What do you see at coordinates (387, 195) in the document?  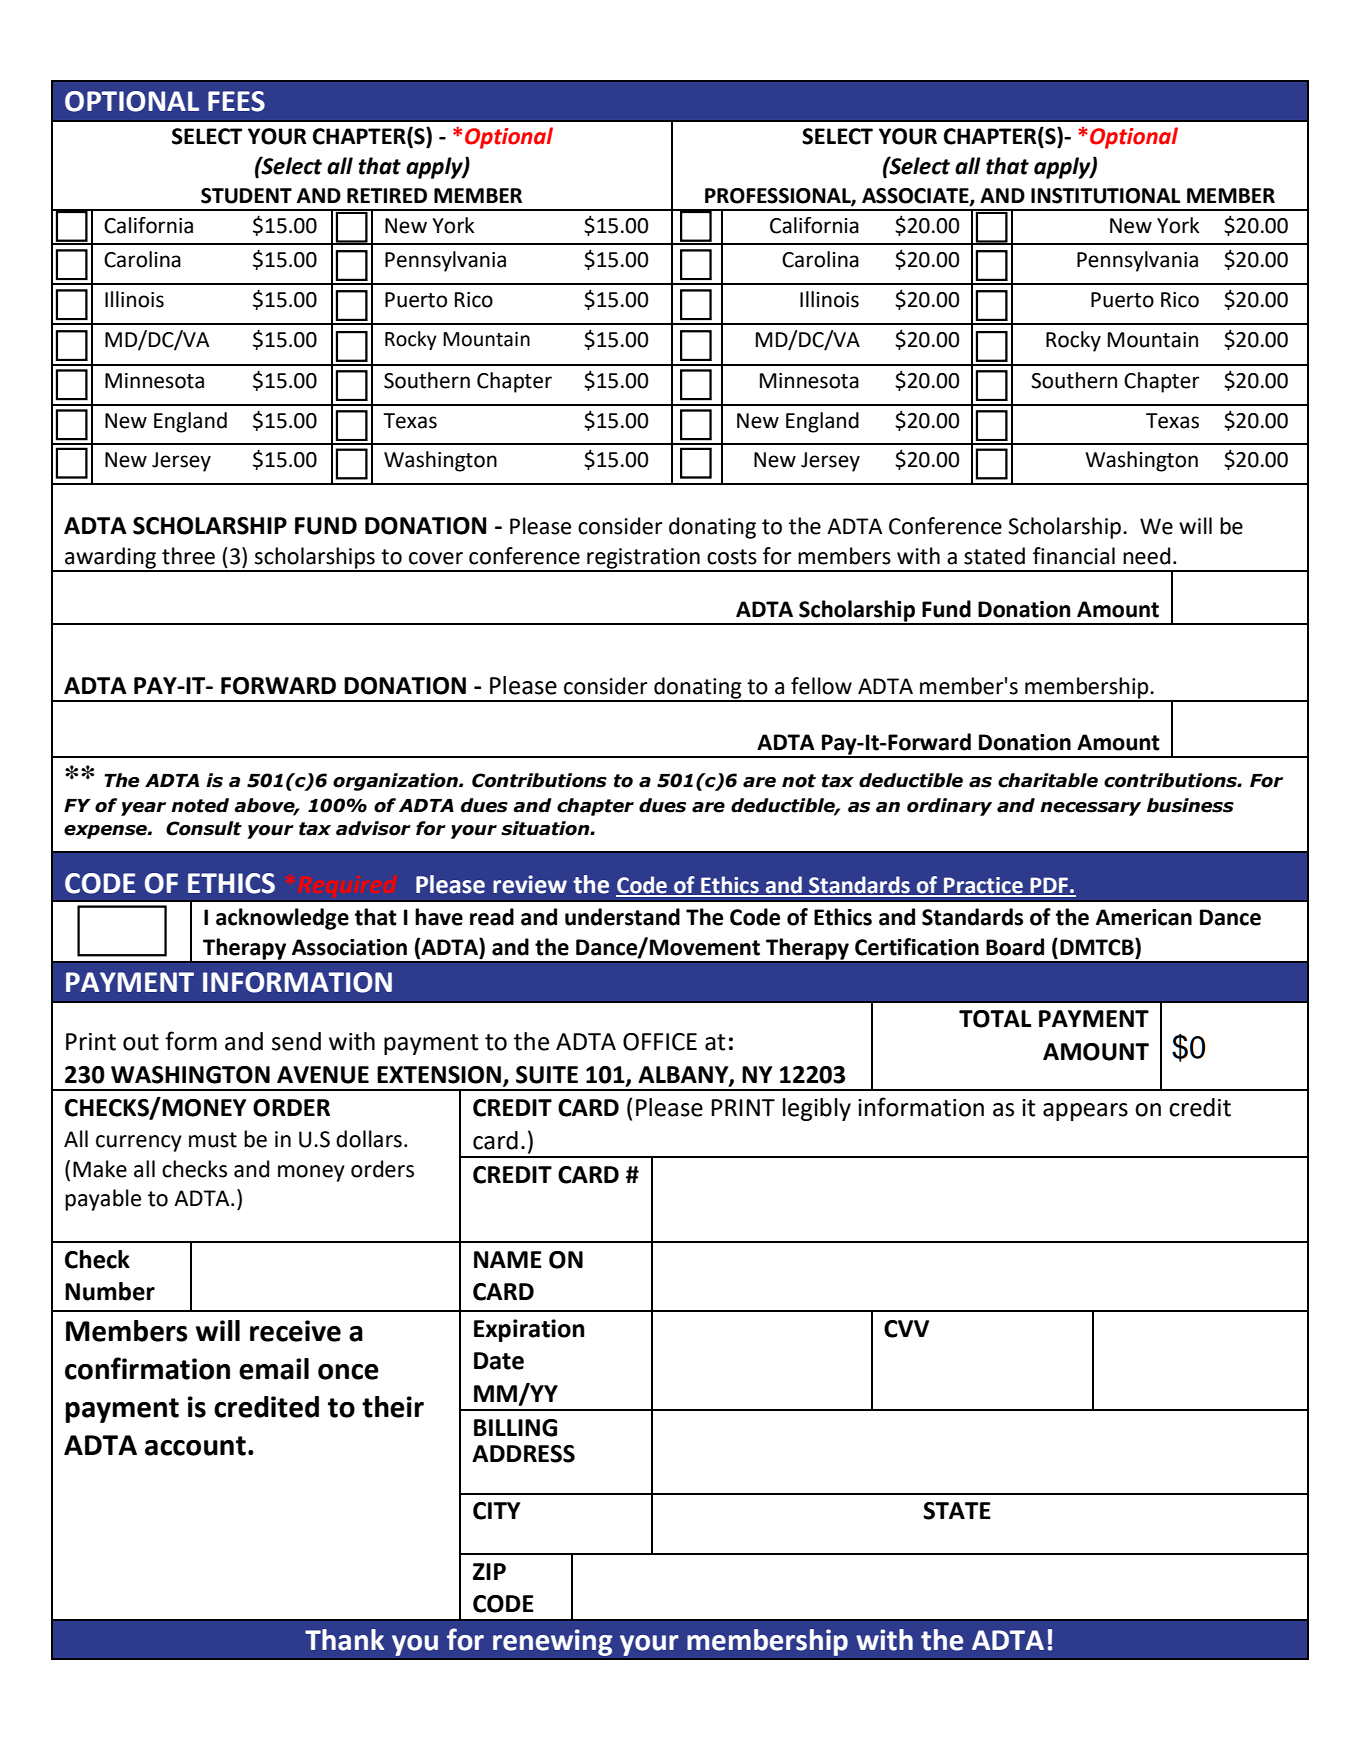 I see `RETIRED` at bounding box center [387, 195].
